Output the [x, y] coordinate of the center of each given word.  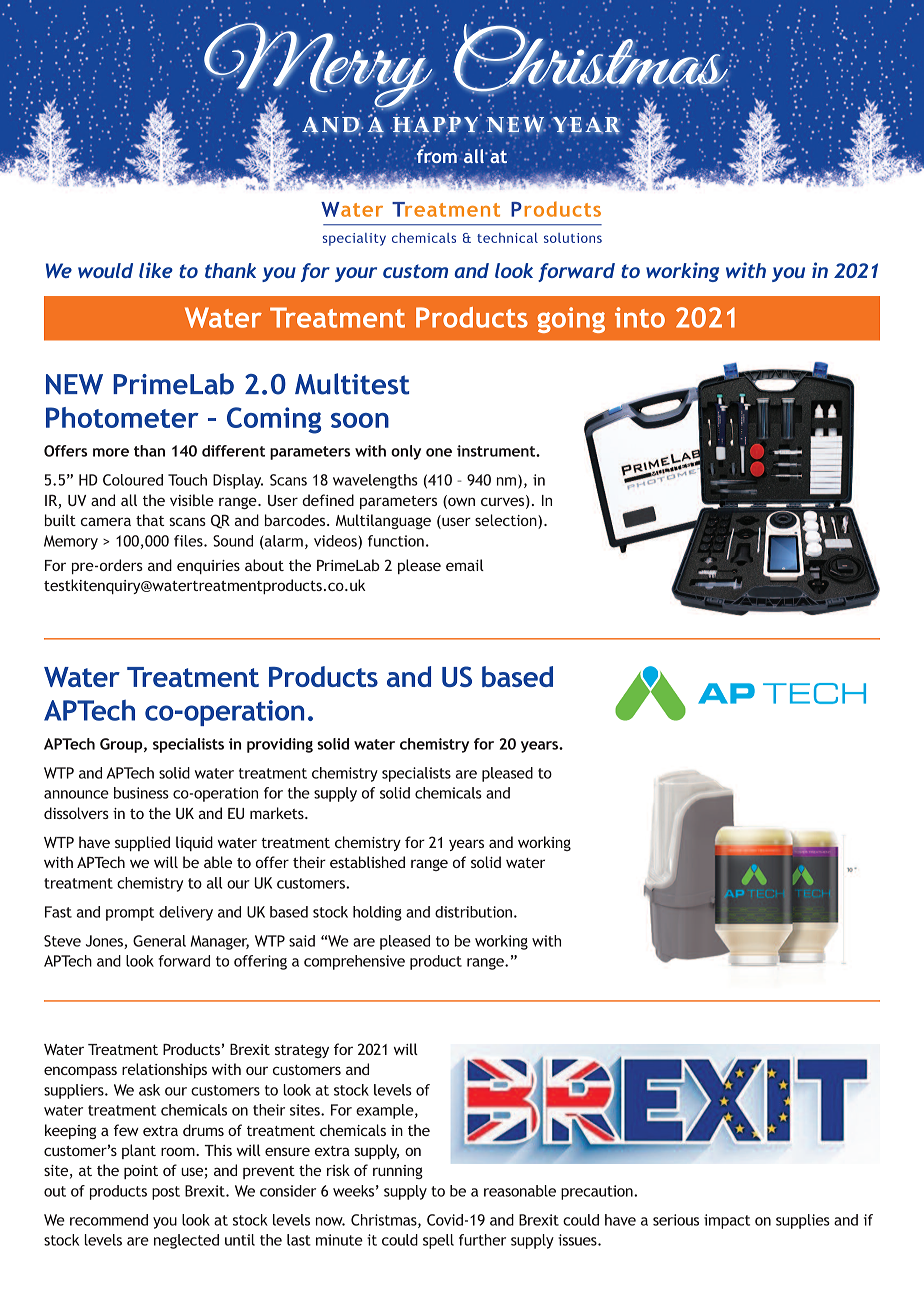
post [166, 1193]
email [465, 565]
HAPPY [436, 124]
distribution [473, 912]
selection [507, 521]
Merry [314, 58]
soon [360, 420]
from [436, 155]
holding [377, 913]
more [111, 452]
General [159, 941]
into [640, 317]
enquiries [208, 567]
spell [438, 1241]
